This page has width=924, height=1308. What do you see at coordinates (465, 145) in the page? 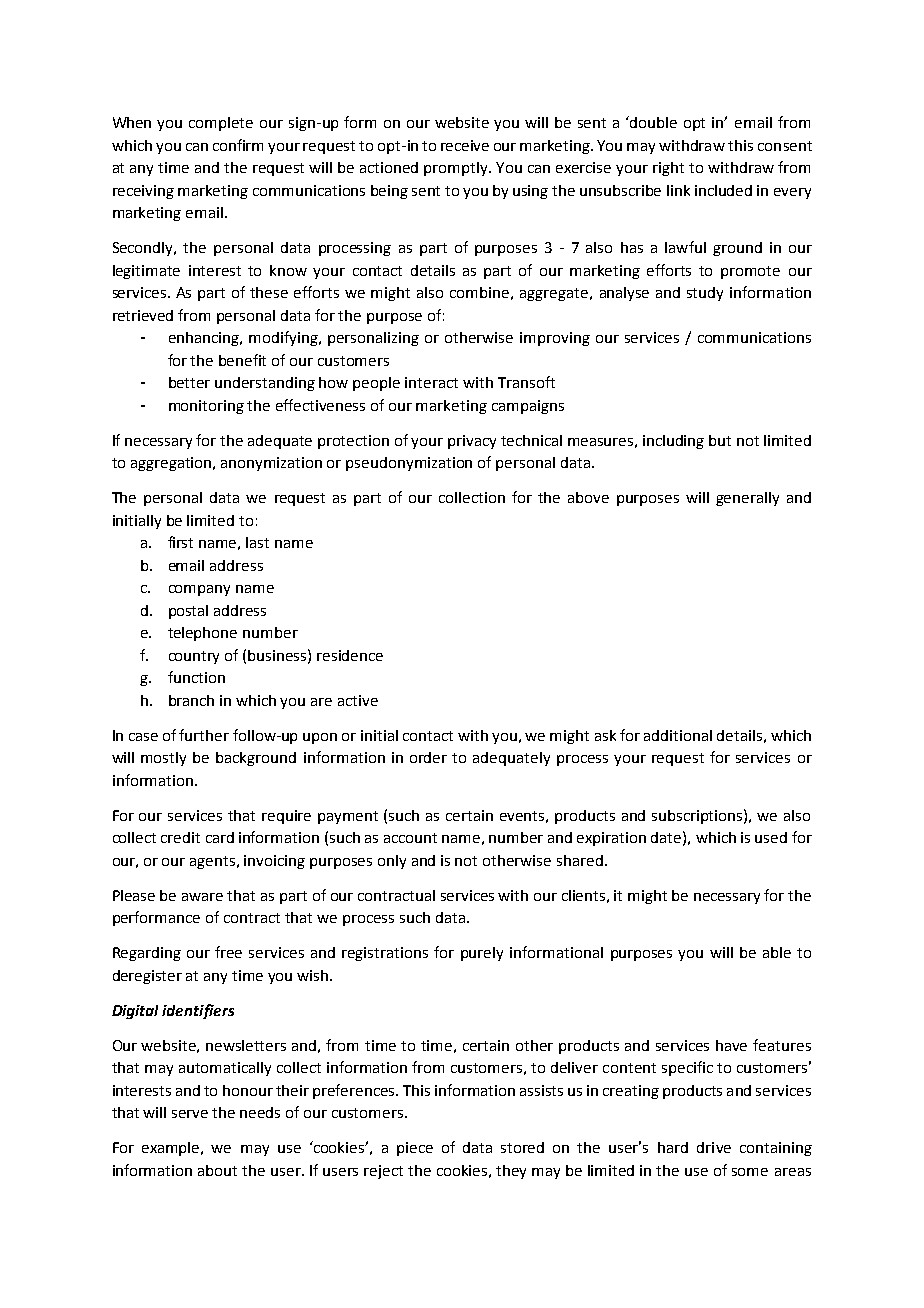
I see `receive` at bounding box center [465, 145].
